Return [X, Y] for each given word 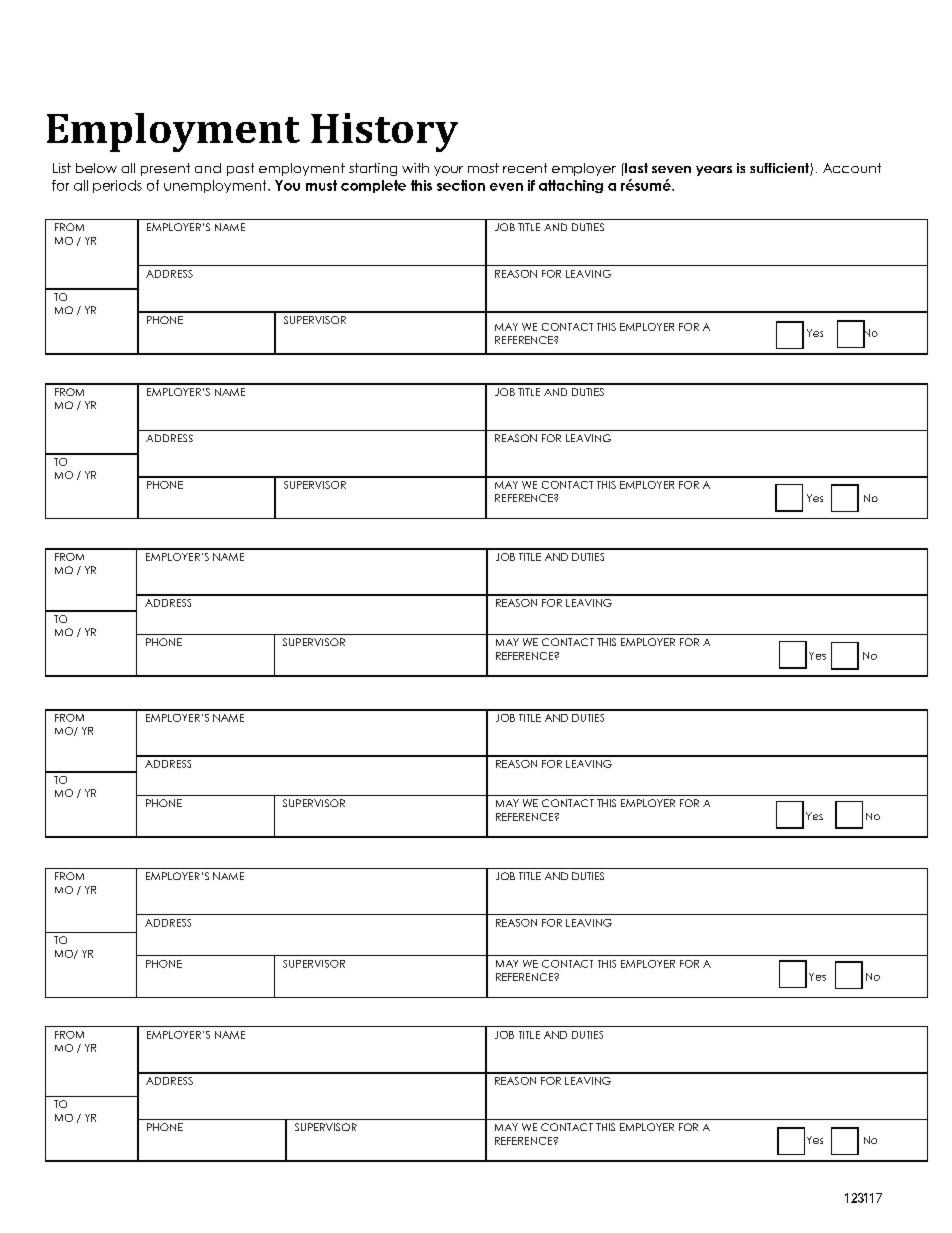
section [461, 185]
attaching [571, 186]
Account [852, 168]
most [483, 168]
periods [117, 186]
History [384, 132]
